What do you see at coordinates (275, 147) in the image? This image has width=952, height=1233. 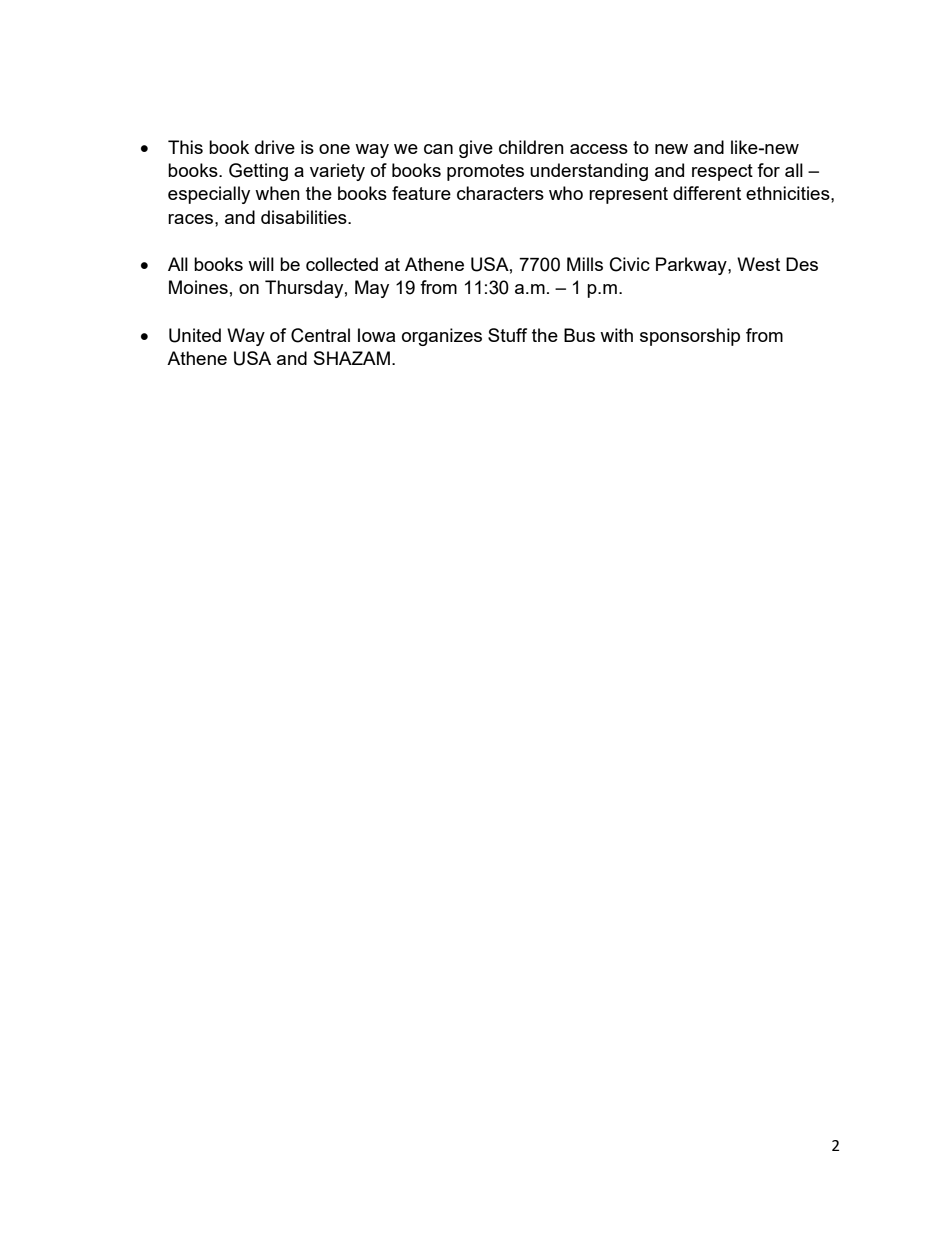 I see `drive` at bounding box center [275, 147].
